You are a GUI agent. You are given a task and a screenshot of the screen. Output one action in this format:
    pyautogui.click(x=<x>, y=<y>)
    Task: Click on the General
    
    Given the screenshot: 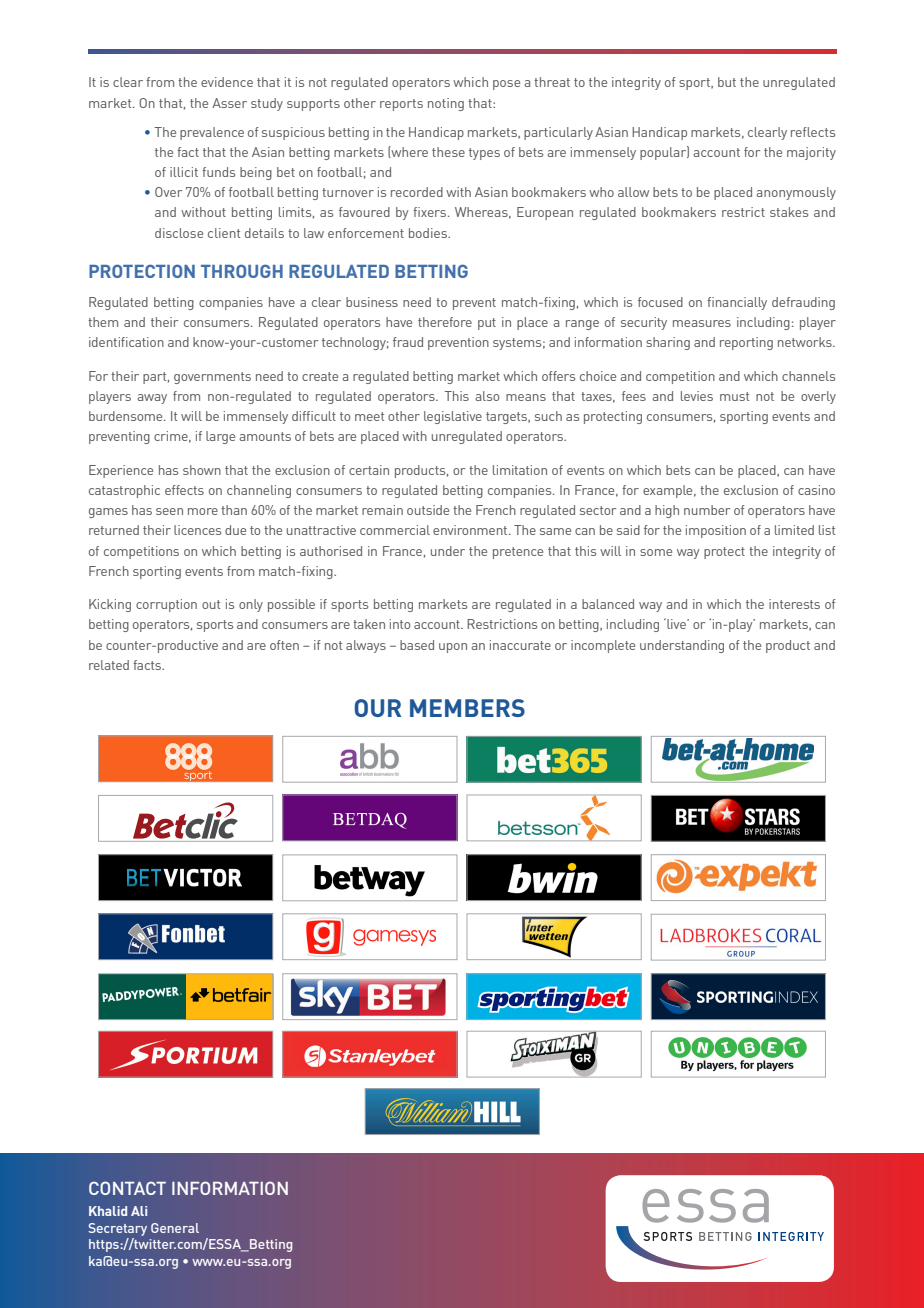 What is the action you would take?
    pyautogui.click(x=175, y=1228)
